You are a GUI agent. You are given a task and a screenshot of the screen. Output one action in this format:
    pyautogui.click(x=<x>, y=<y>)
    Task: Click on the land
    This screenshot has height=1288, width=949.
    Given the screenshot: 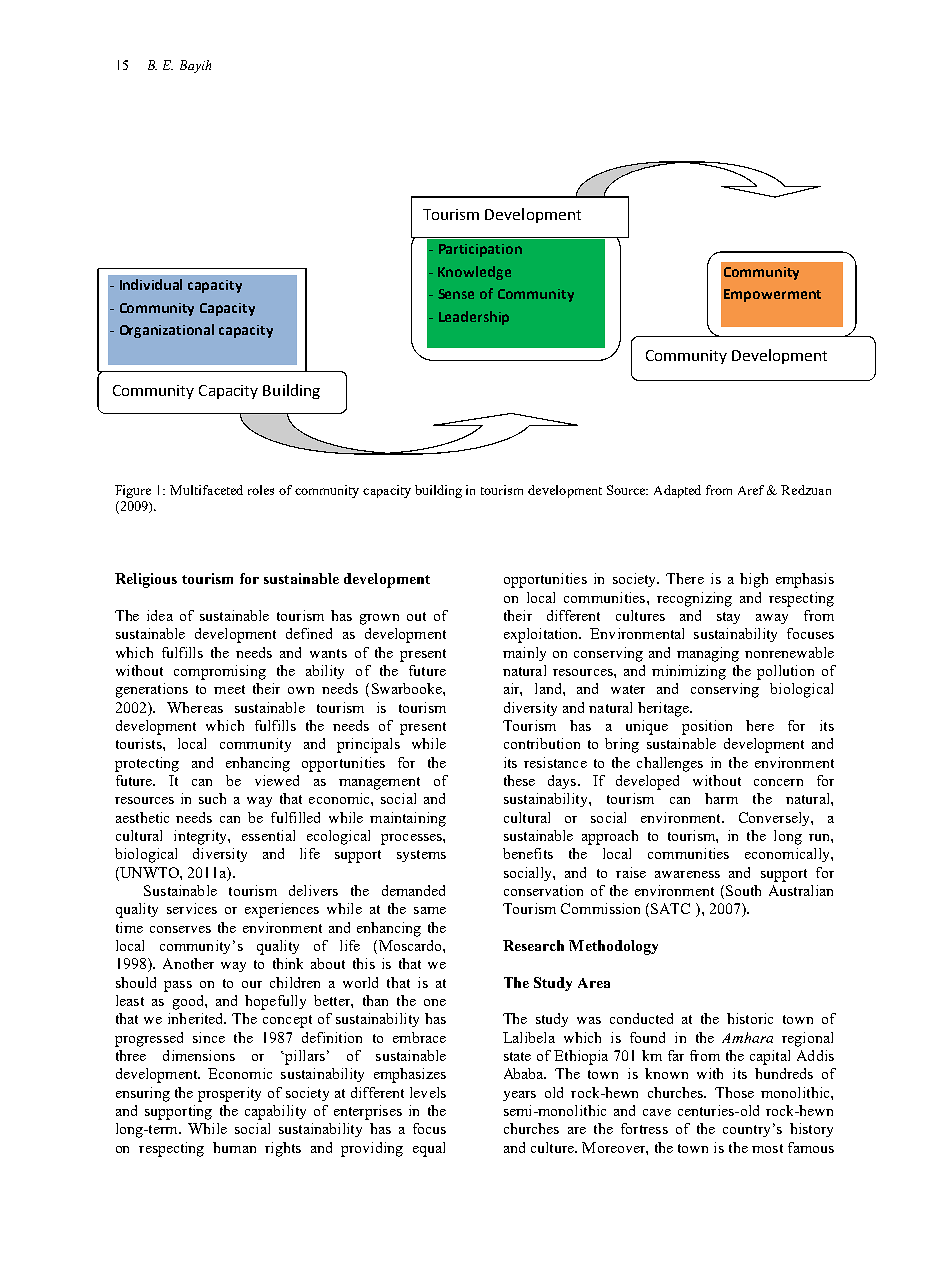 What is the action you would take?
    pyautogui.click(x=549, y=688)
